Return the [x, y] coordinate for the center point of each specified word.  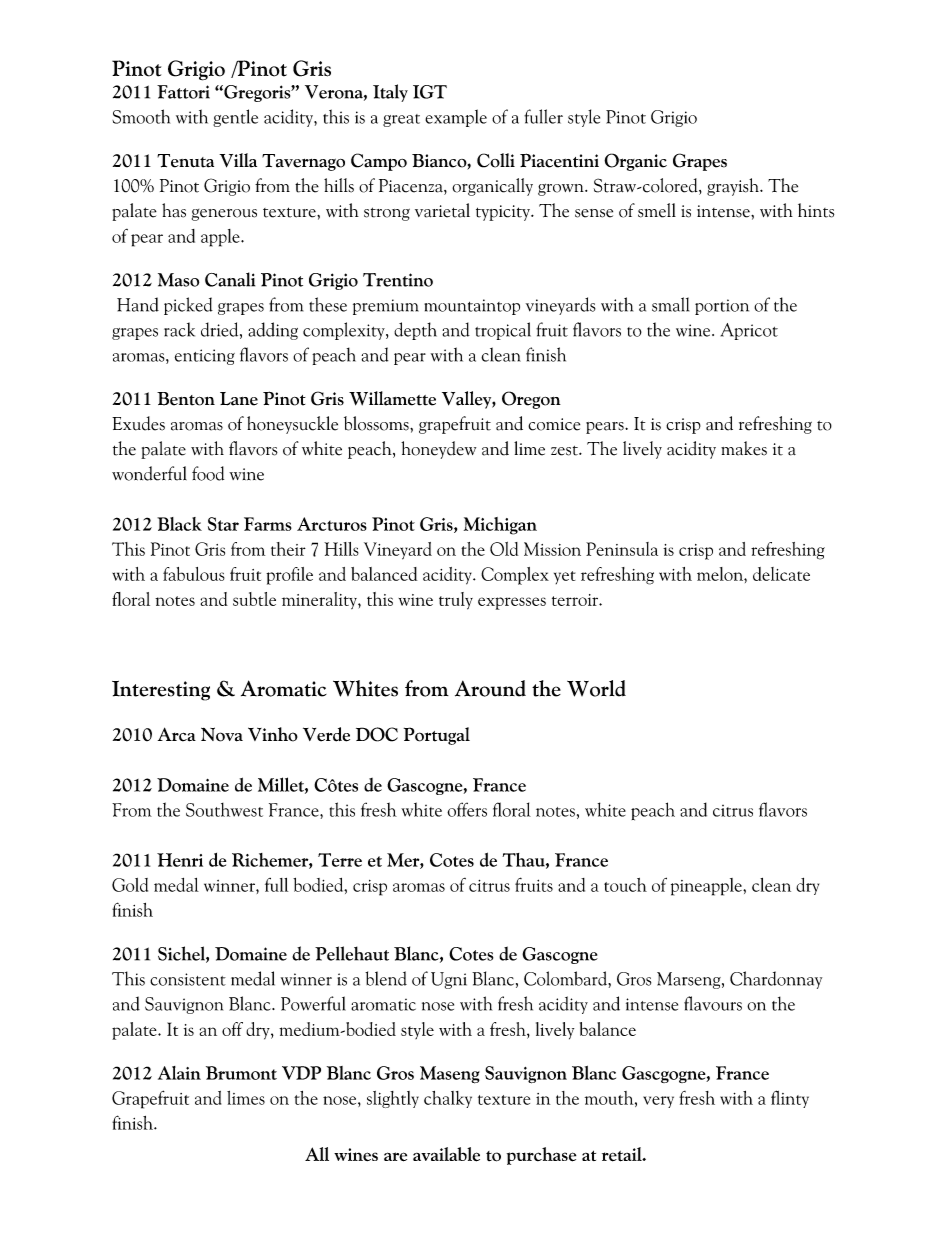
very [658, 1102]
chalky [448, 1099]
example [456, 118]
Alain [179, 1073]
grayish [734, 187]
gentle [235, 118]
